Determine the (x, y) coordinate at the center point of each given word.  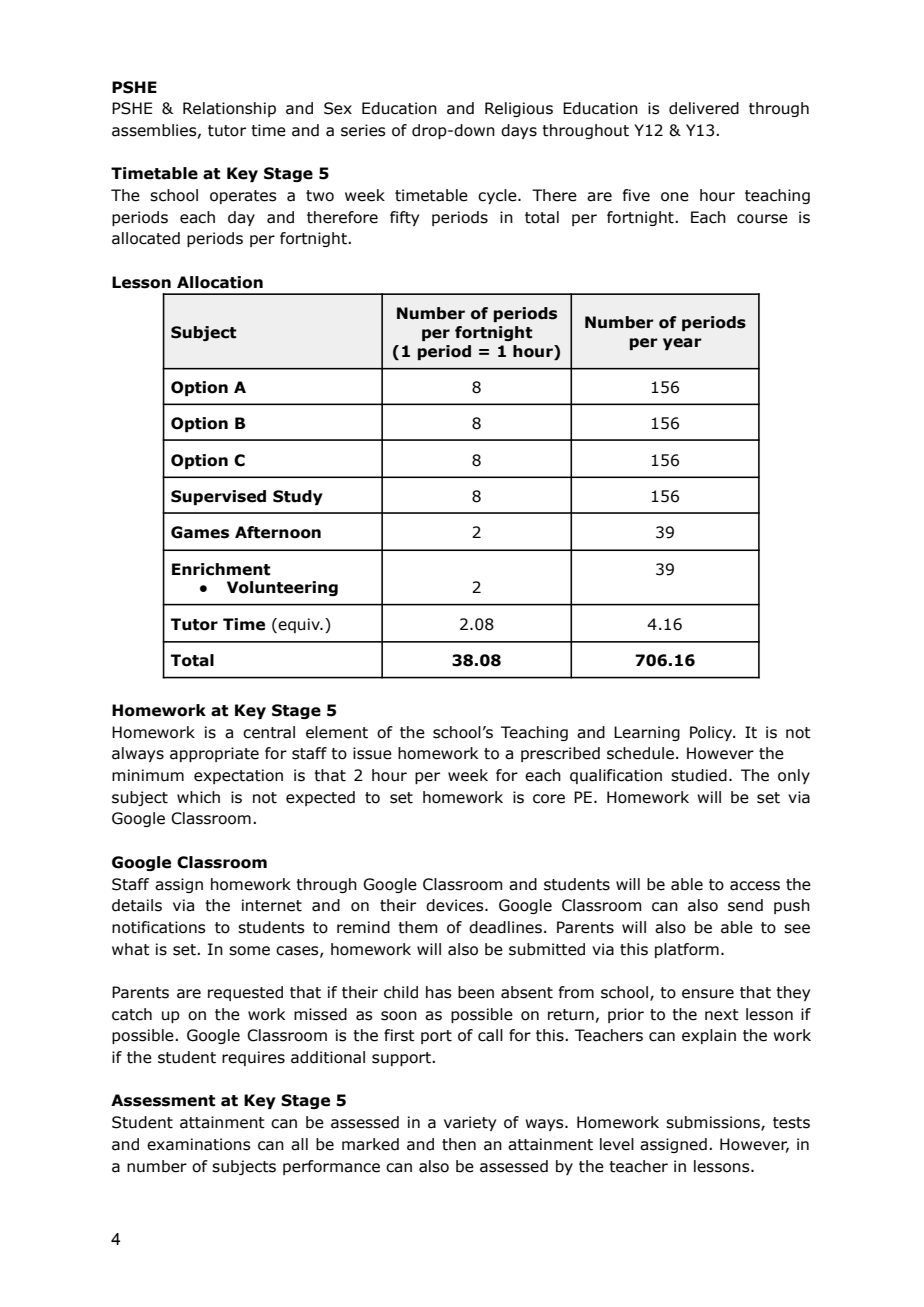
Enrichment (221, 569)
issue (372, 753)
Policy (712, 733)
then (459, 1144)
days (519, 131)
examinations (199, 1144)
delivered (704, 108)
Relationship (229, 109)
